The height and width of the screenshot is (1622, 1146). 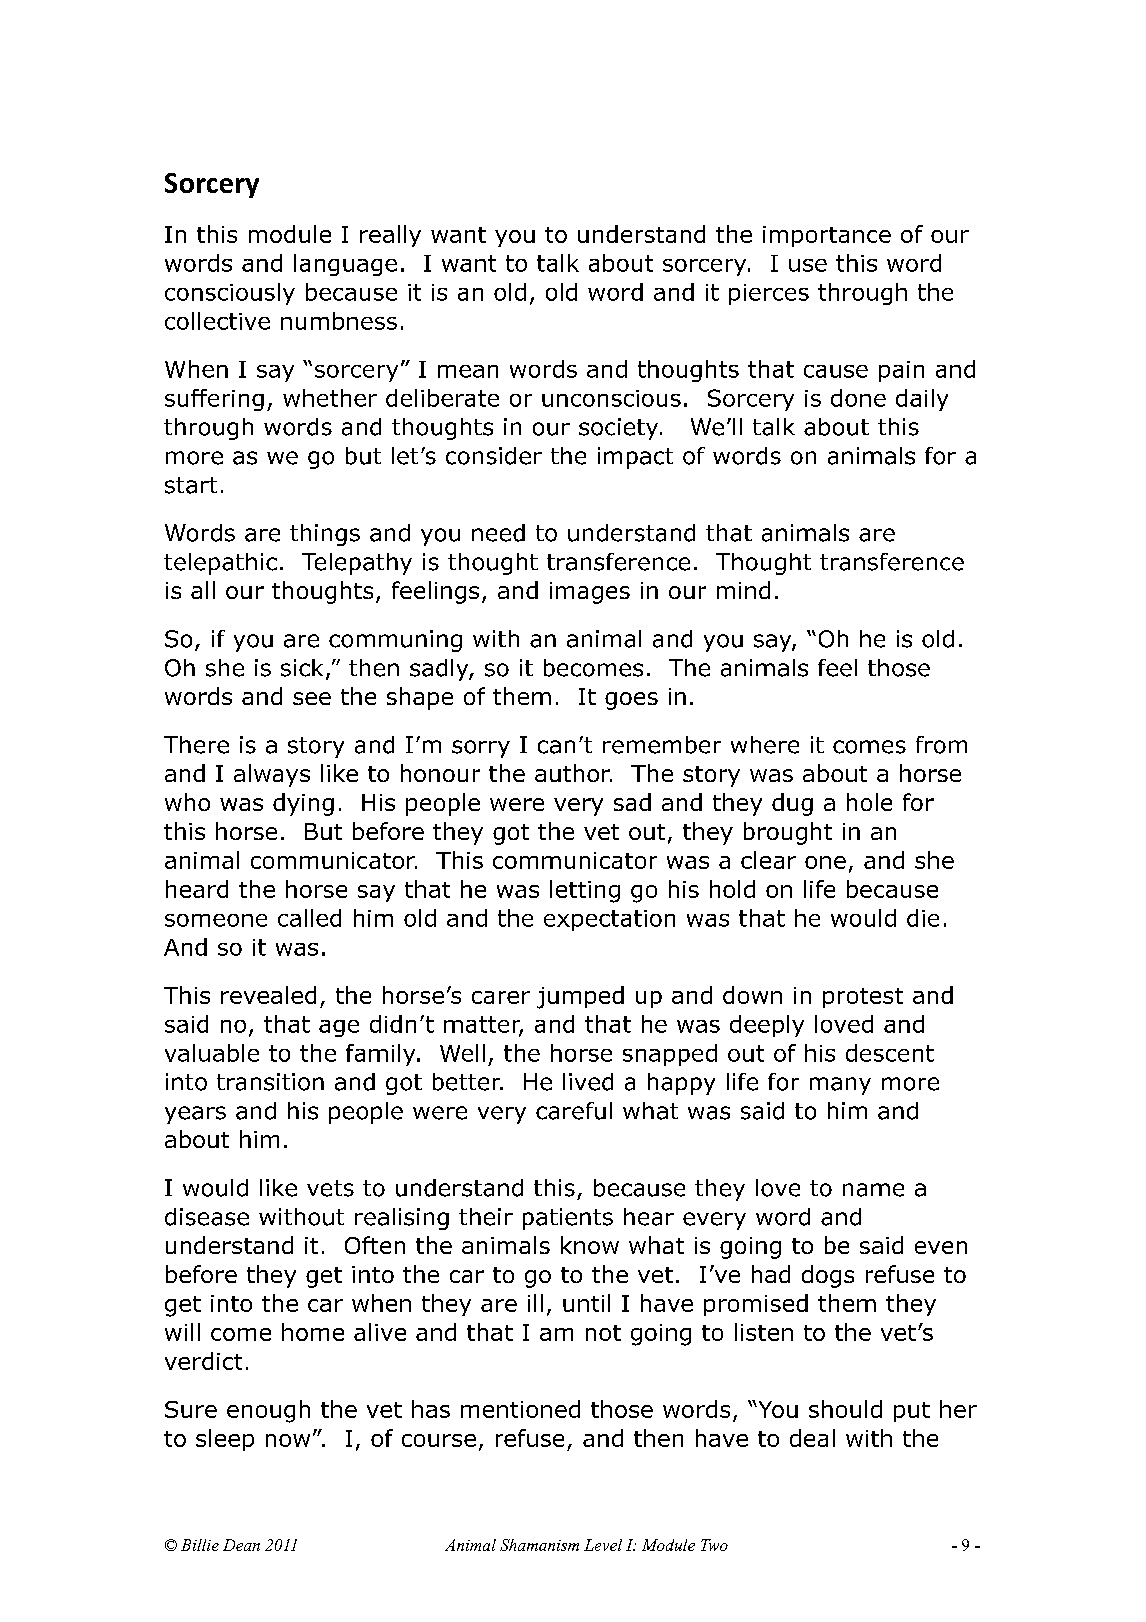 What do you see at coordinates (309, 918) in the screenshot?
I see `called` at bounding box center [309, 918].
